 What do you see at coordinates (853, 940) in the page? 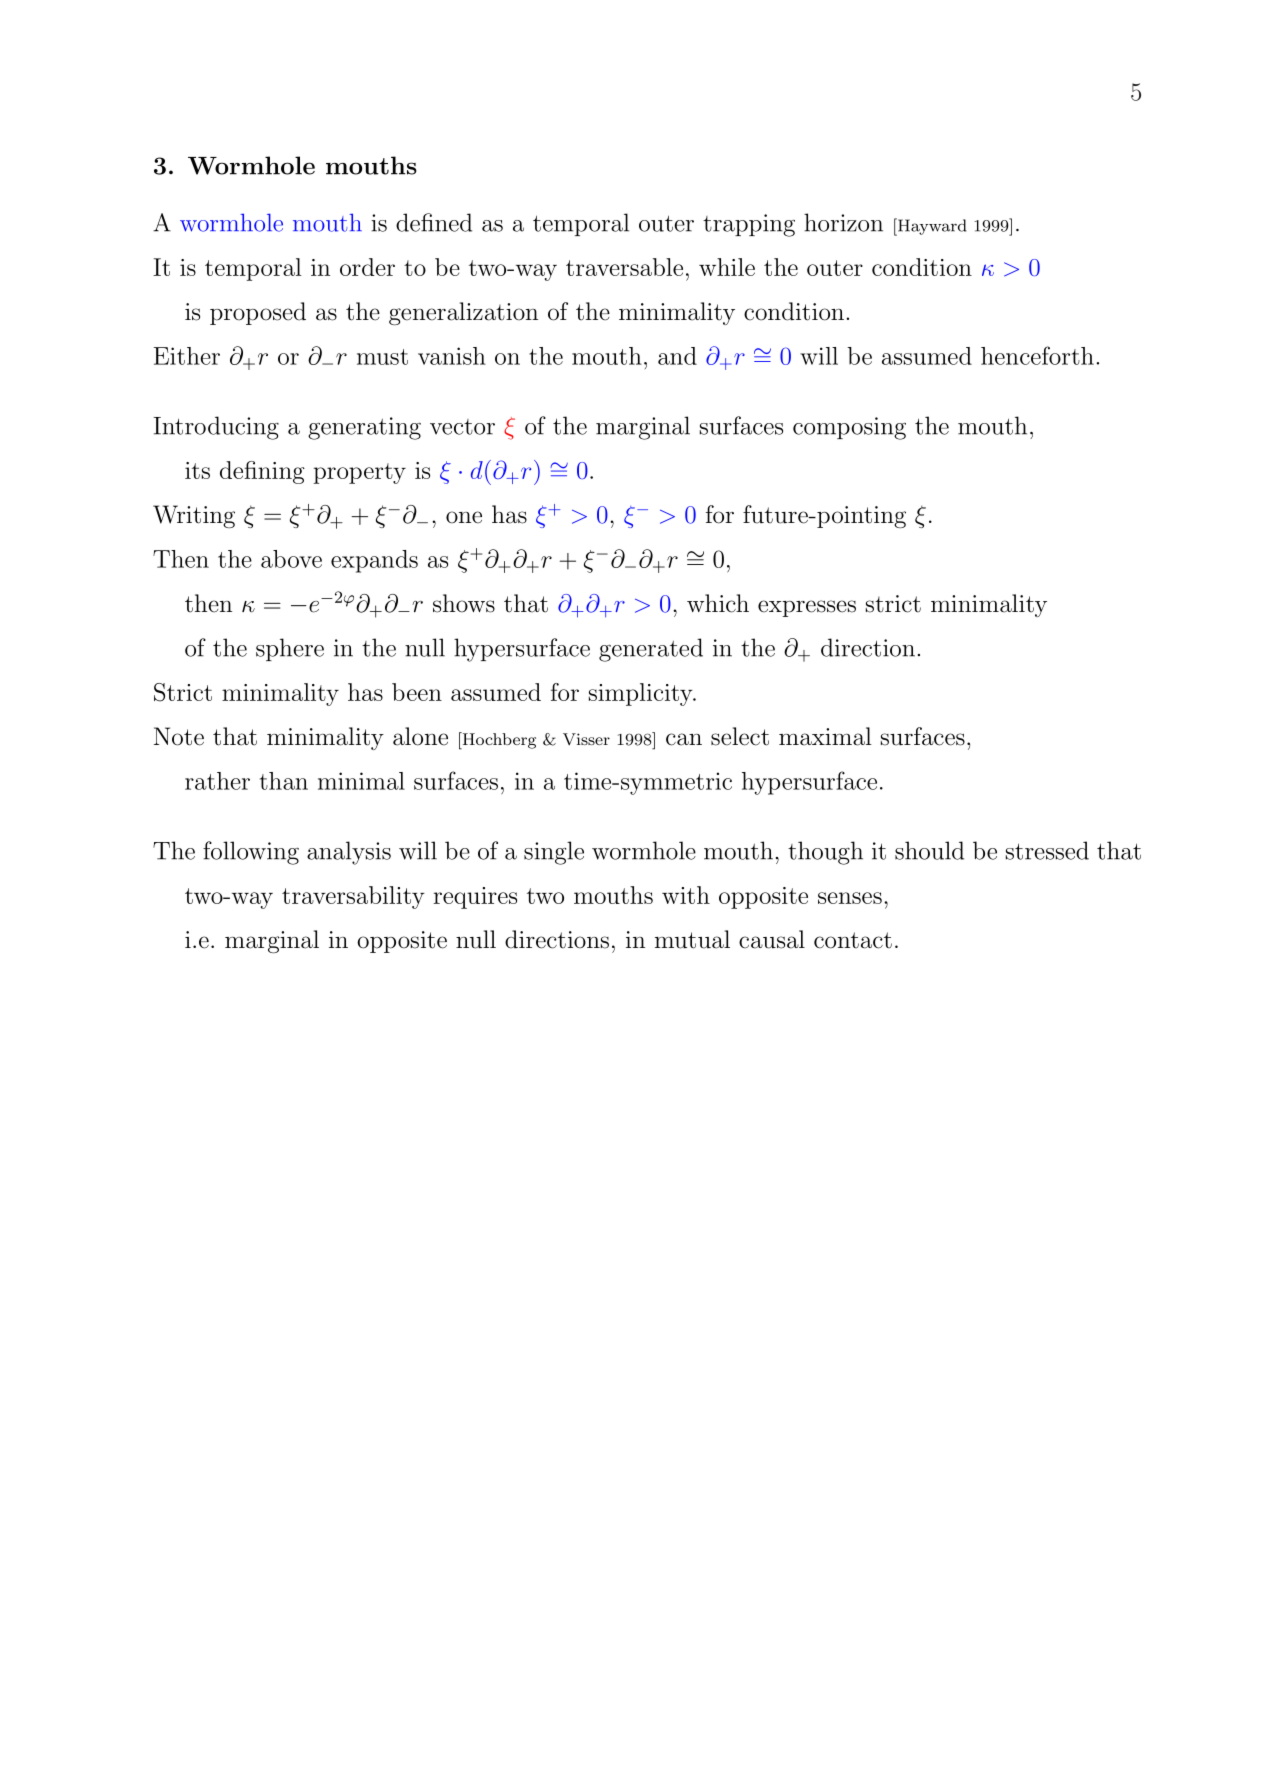
I see `contact` at bounding box center [853, 940].
